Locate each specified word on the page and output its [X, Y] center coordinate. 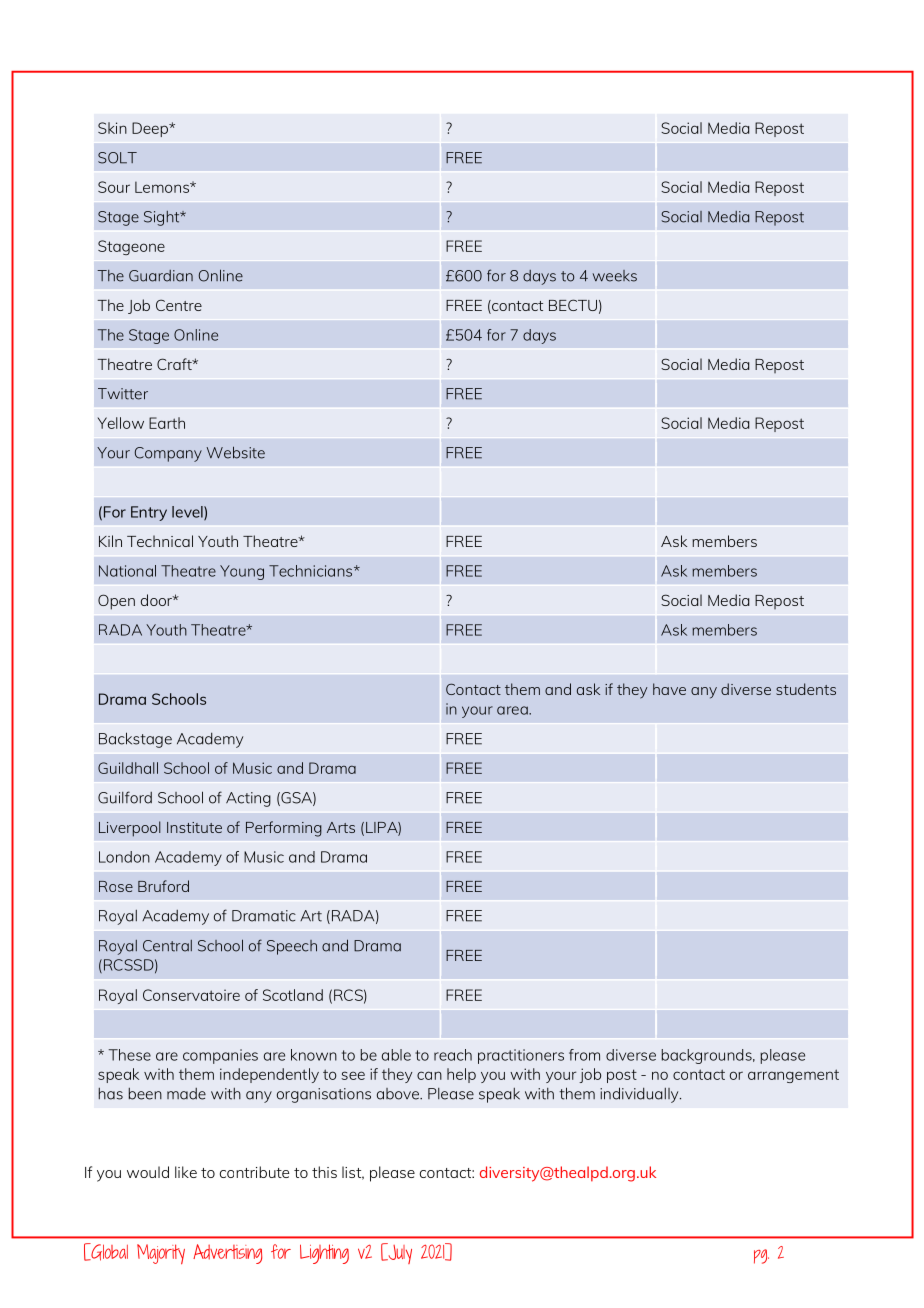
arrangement [793, 1076]
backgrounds [708, 1056]
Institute [194, 827]
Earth [167, 423]
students [806, 689]
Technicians [312, 571]
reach [453, 1055]
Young [242, 572]
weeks [615, 276]
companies [220, 1056]
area [513, 710]
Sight [163, 218]
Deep [151, 129]
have [669, 689]
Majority [161, 1254]
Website [236, 452]
